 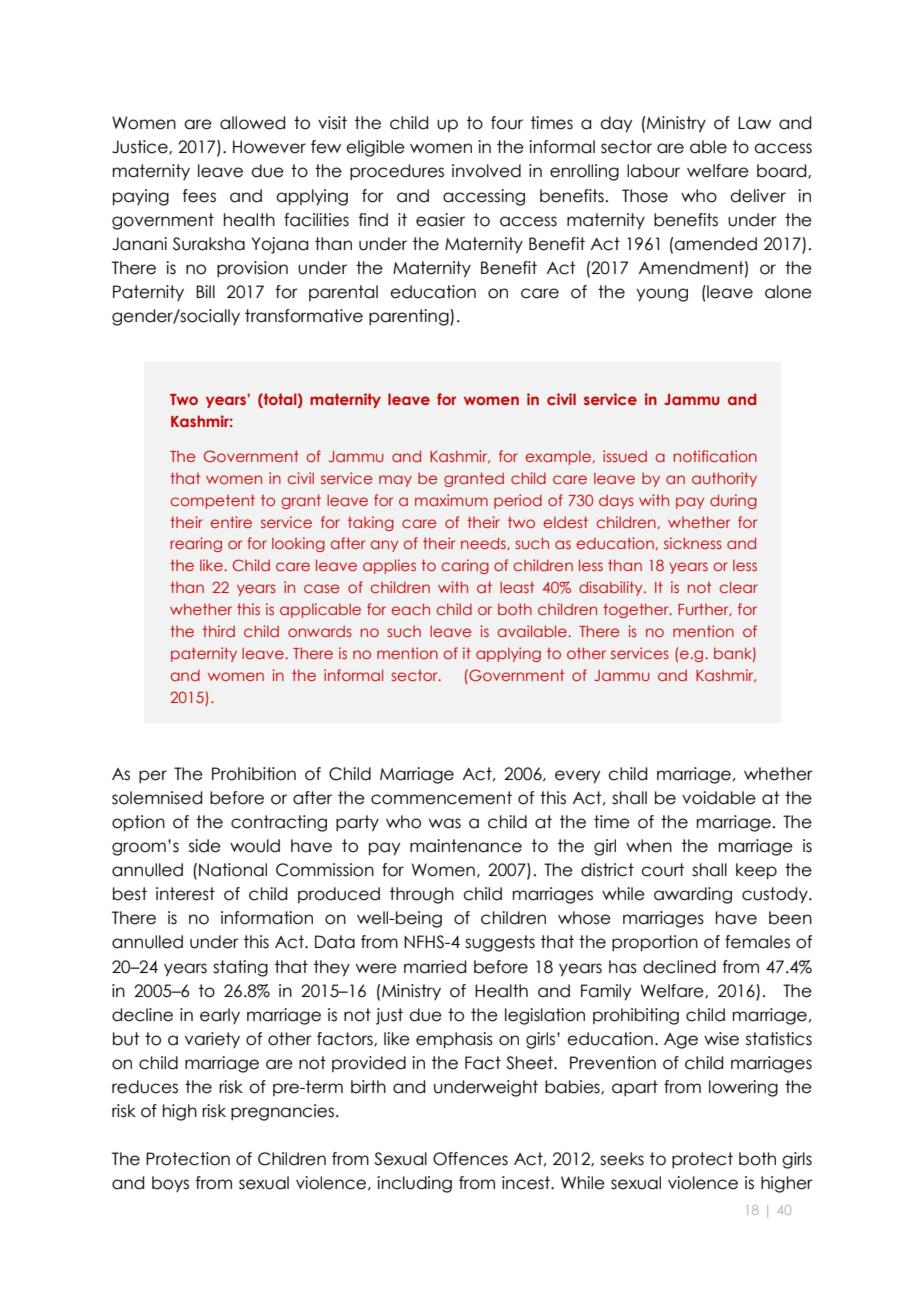 What do you see at coordinates (470, 1159) in the screenshot?
I see `Offences` at bounding box center [470, 1159].
